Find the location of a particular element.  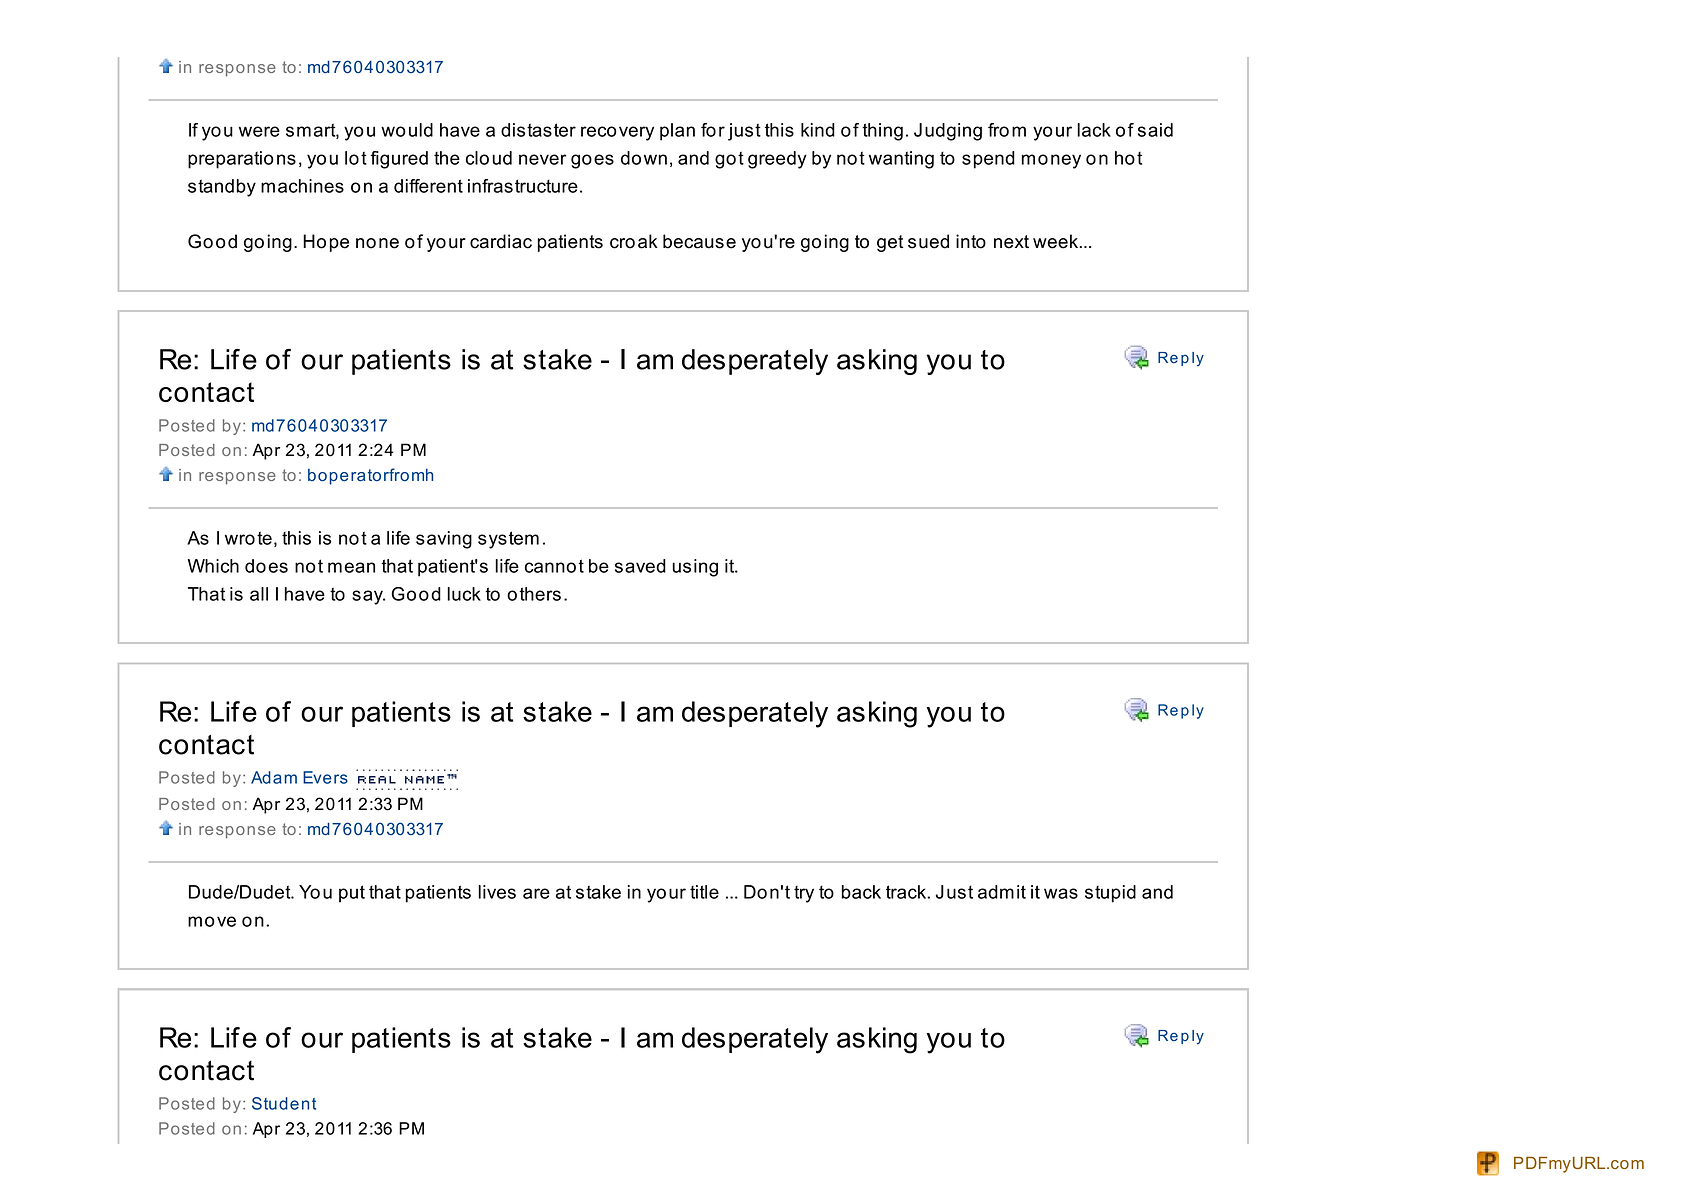

was is located at coordinates (1061, 893).
